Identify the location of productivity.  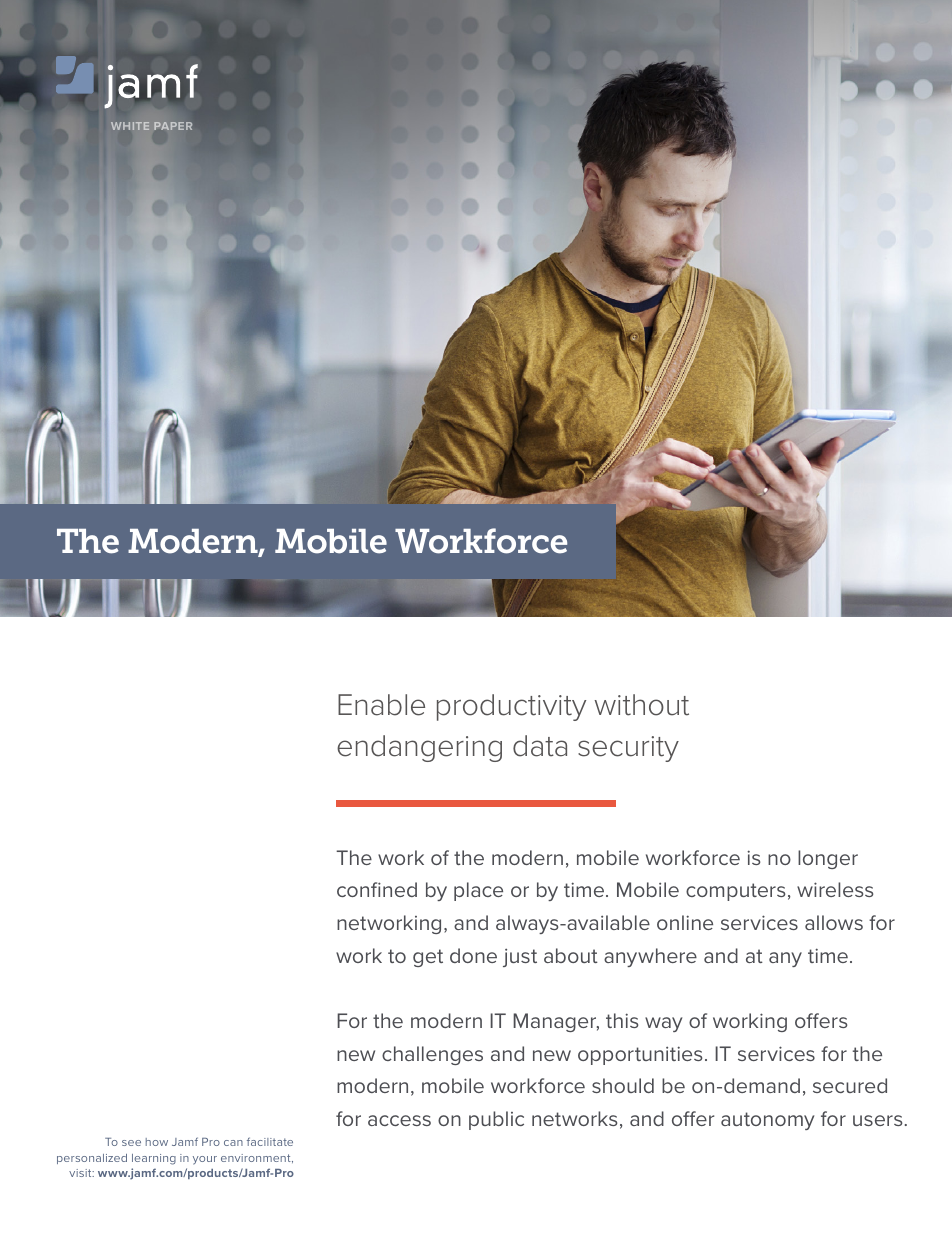
(511, 707).
